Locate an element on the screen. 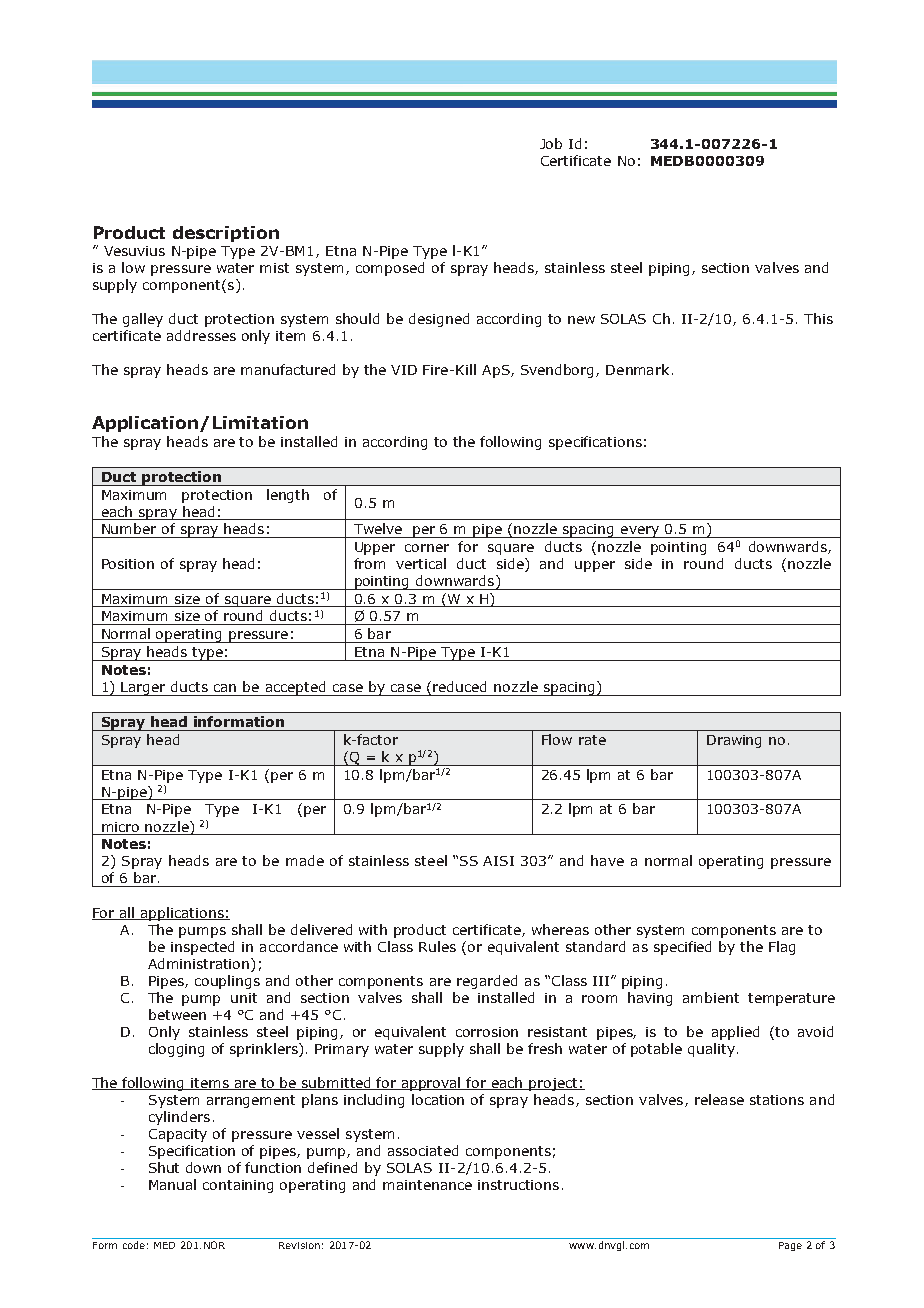 The width and height of the screenshot is (924, 1308). description is located at coordinates (226, 234).
